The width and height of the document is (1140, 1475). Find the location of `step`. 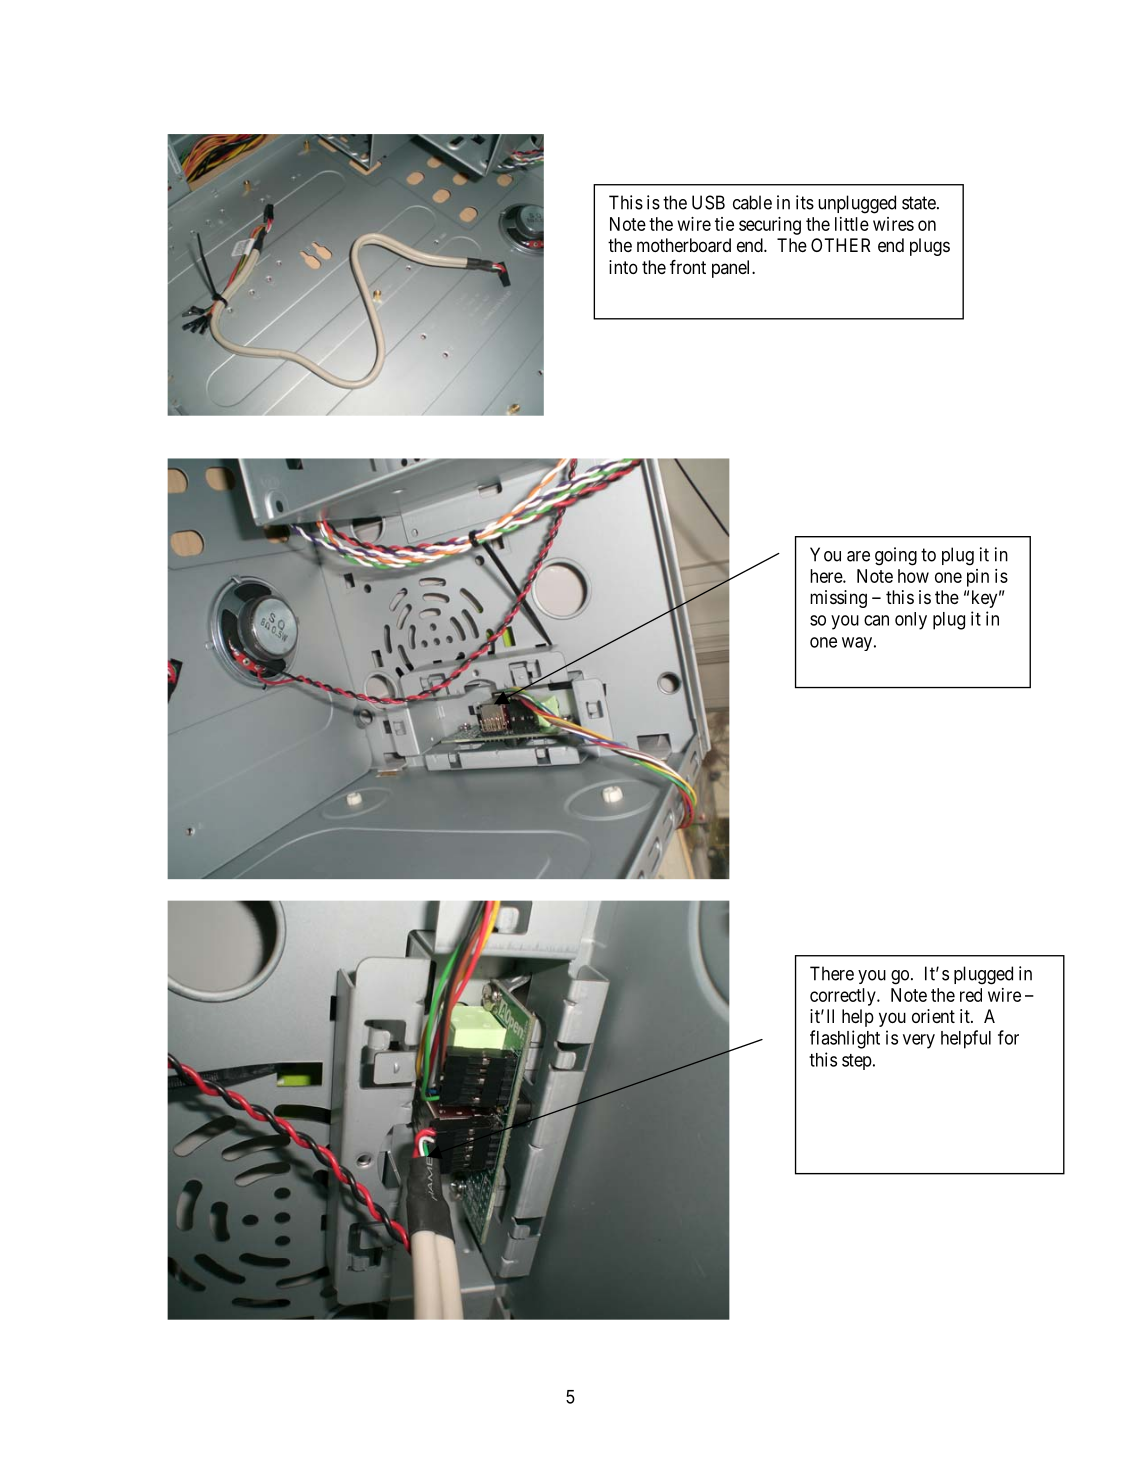

step is located at coordinates (857, 1062).
